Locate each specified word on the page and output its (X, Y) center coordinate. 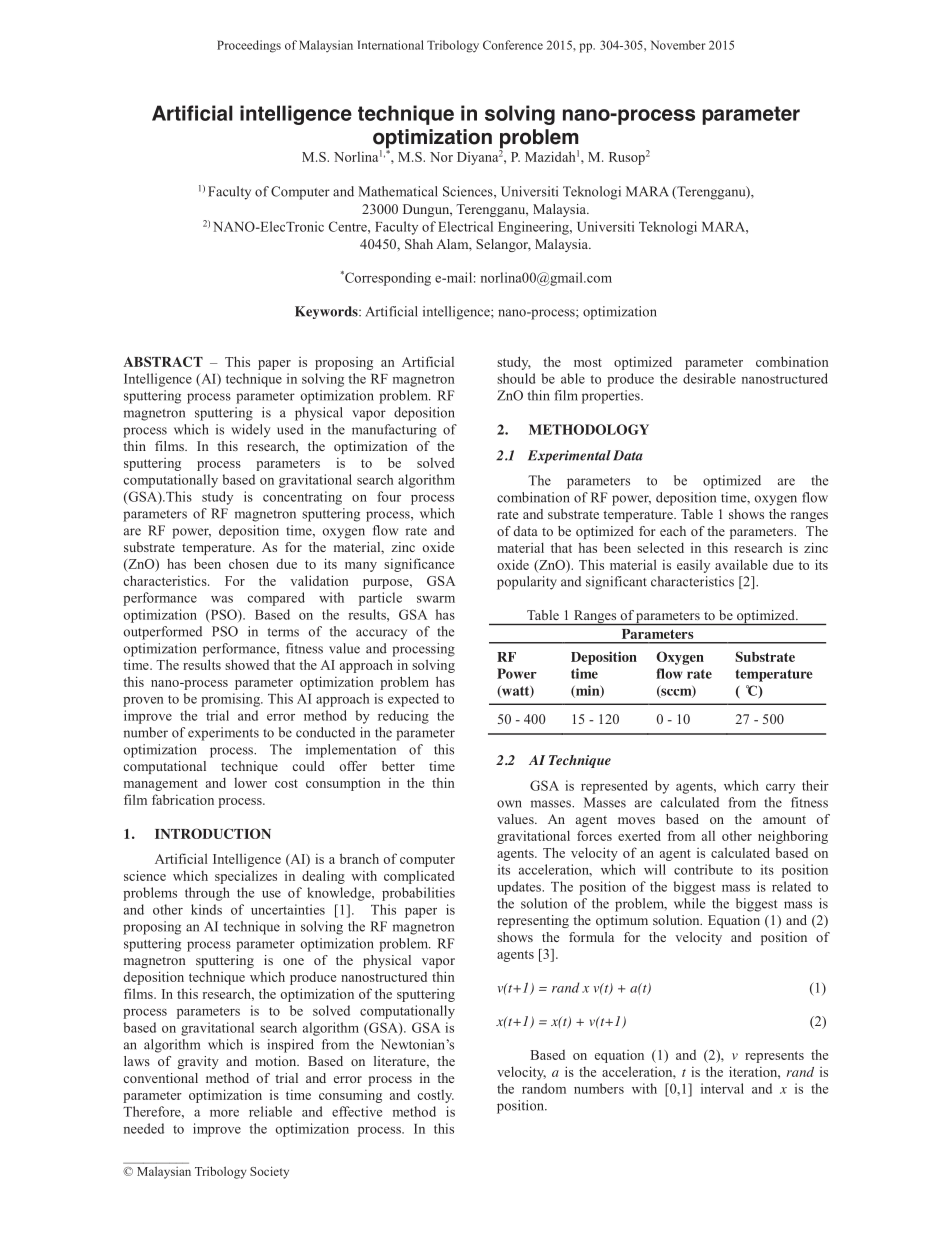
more (224, 1113)
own (509, 804)
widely (250, 431)
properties (612, 397)
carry (780, 789)
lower (250, 783)
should (516, 378)
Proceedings (249, 46)
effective (357, 1111)
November (678, 45)
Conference (513, 45)
